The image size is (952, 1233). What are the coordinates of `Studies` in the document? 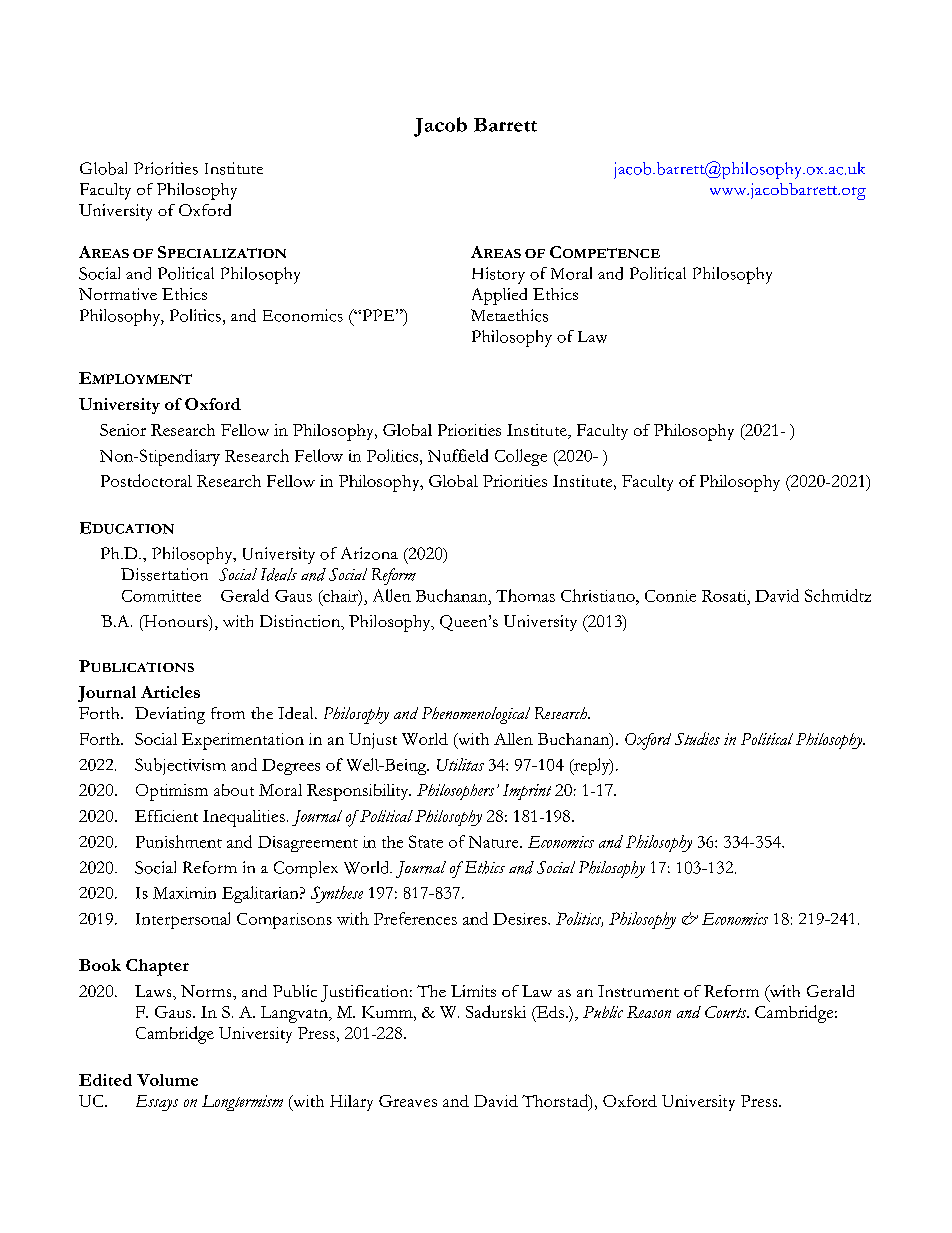 It's located at (697, 738).
